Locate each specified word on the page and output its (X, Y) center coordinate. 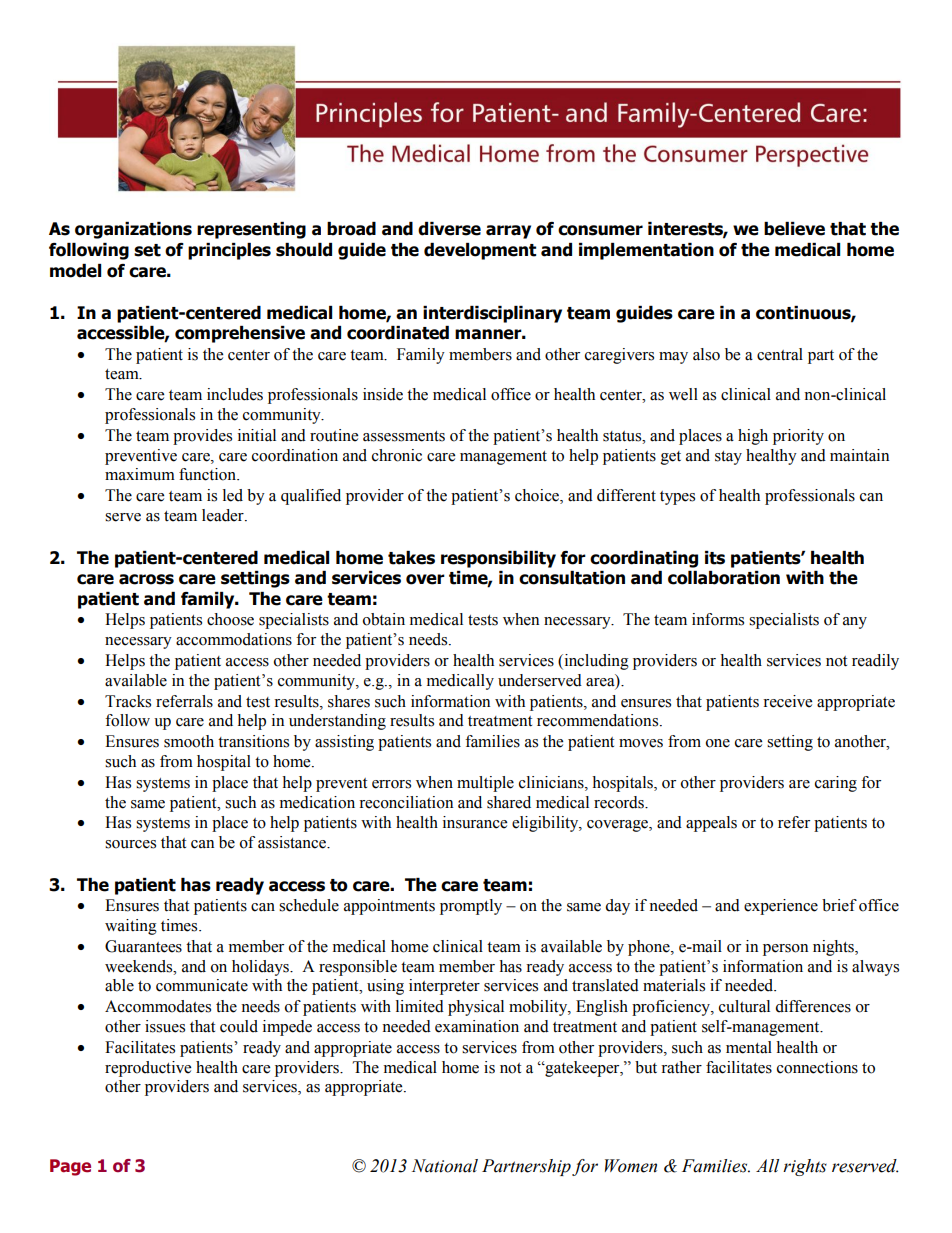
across (146, 579)
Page (70, 1167)
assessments (404, 436)
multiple (485, 784)
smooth (189, 741)
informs (718, 619)
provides (202, 437)
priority (798, 437)
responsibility (498, 559)
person (785, 950)
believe (794, 229)
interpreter (444, 987)
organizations (133, 230)
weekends (140, 966)
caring (836, 784)
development (480, 251)
